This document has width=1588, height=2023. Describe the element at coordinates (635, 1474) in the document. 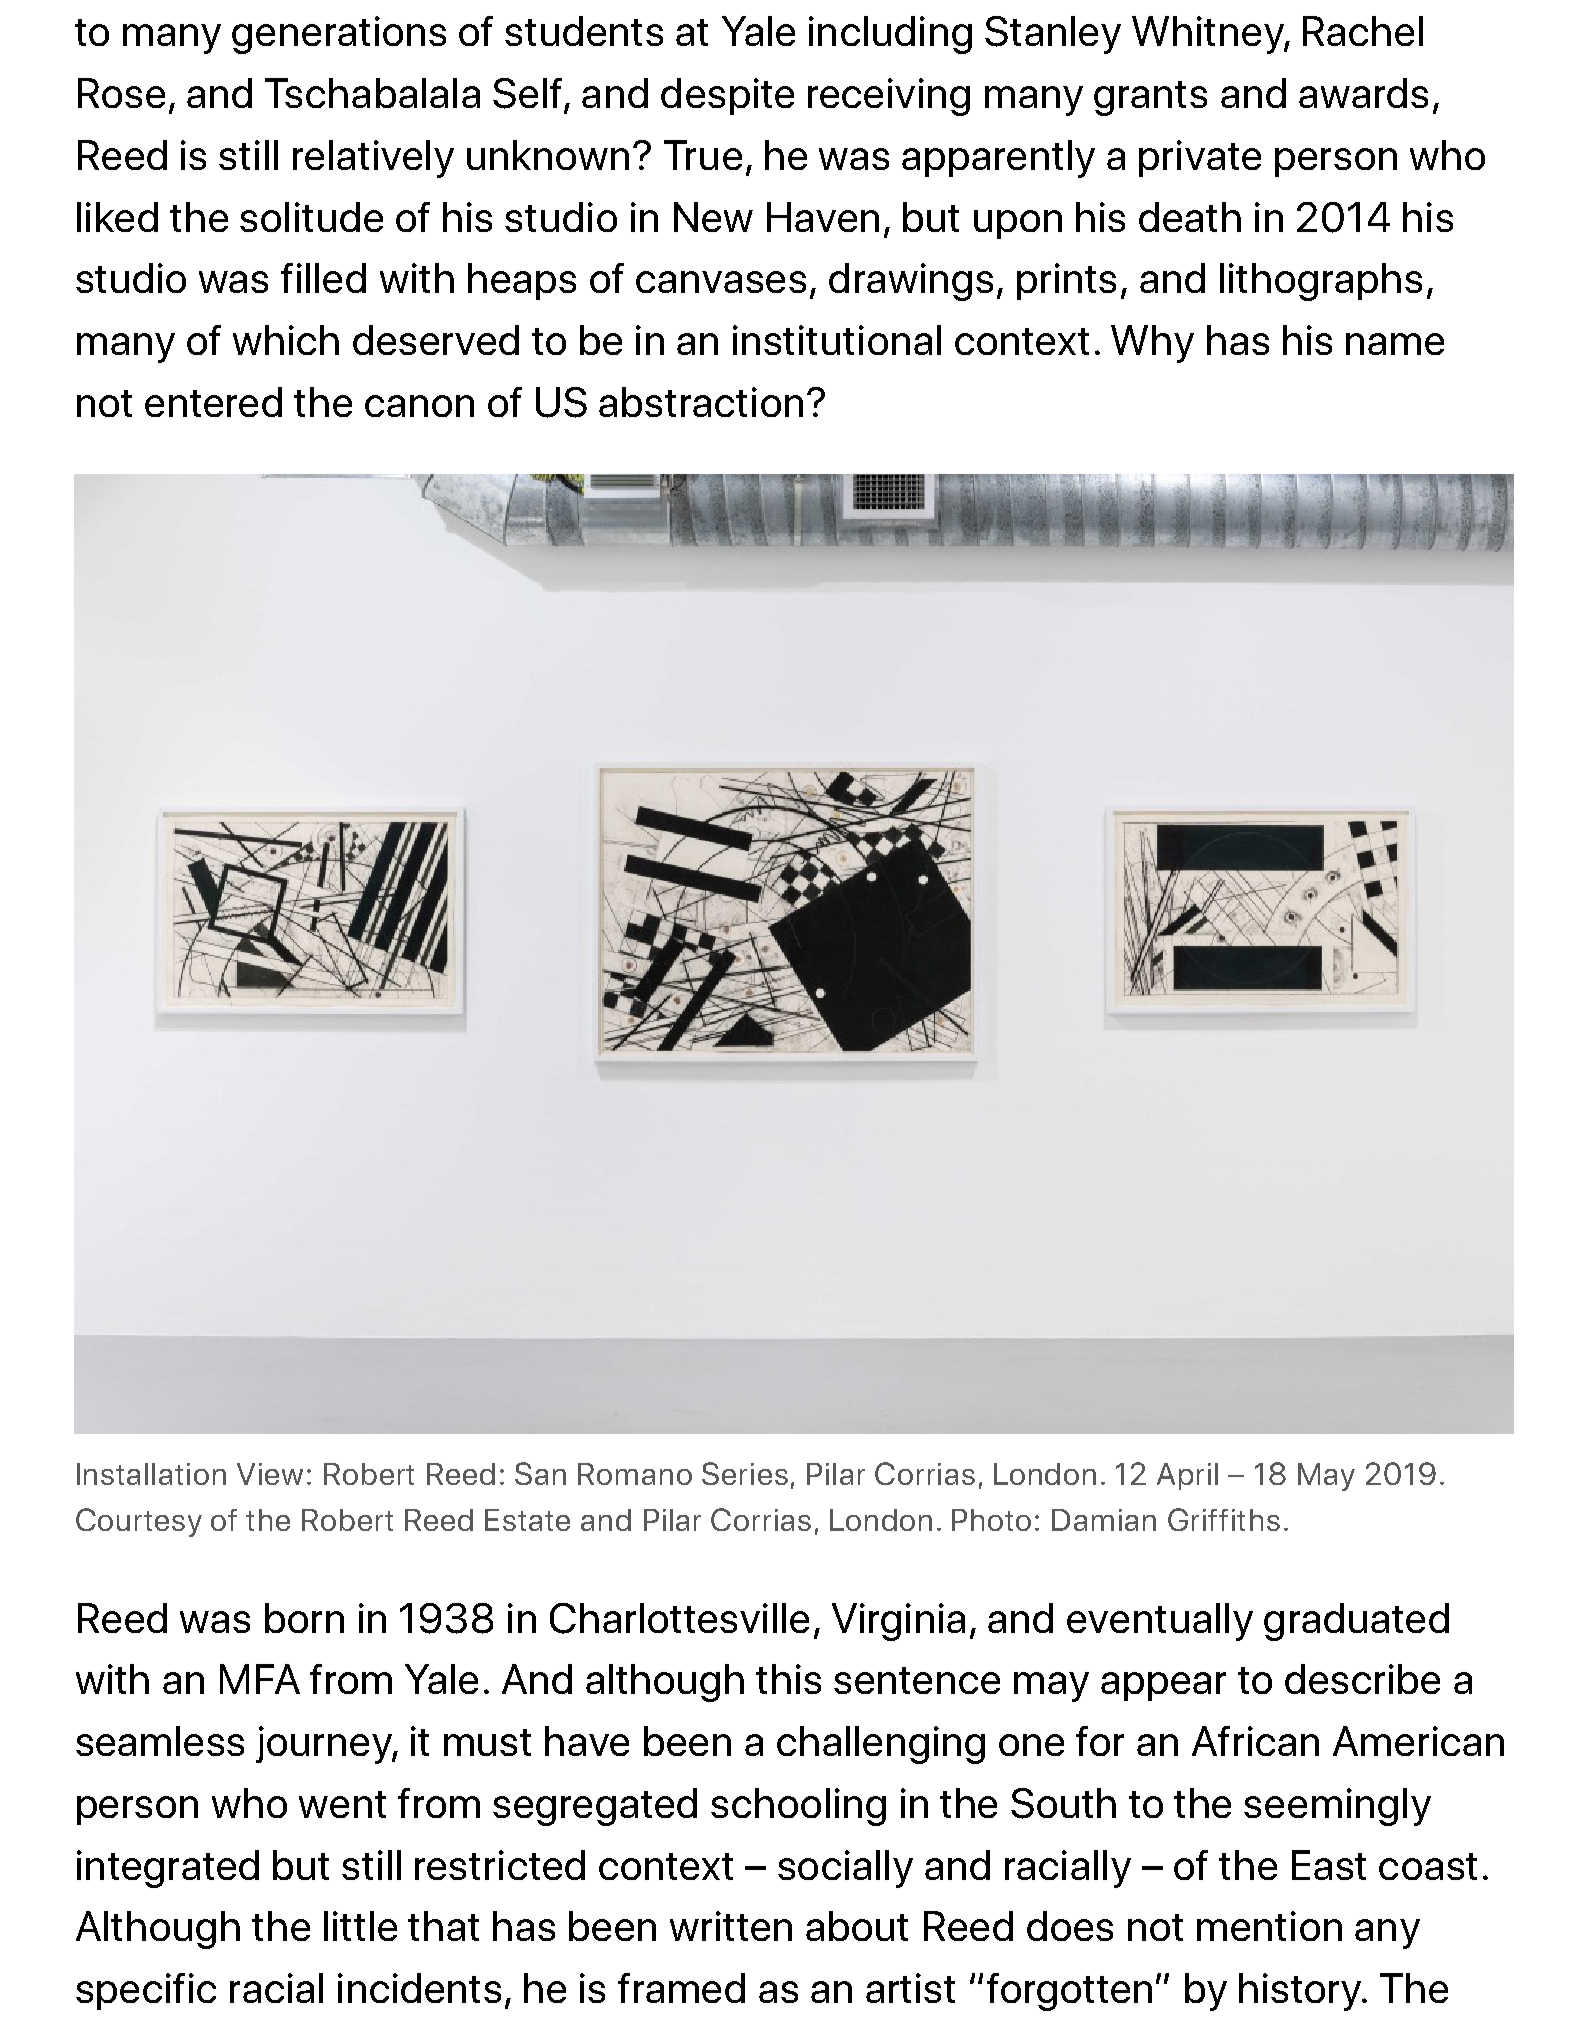

I see `Romano` at that location.
